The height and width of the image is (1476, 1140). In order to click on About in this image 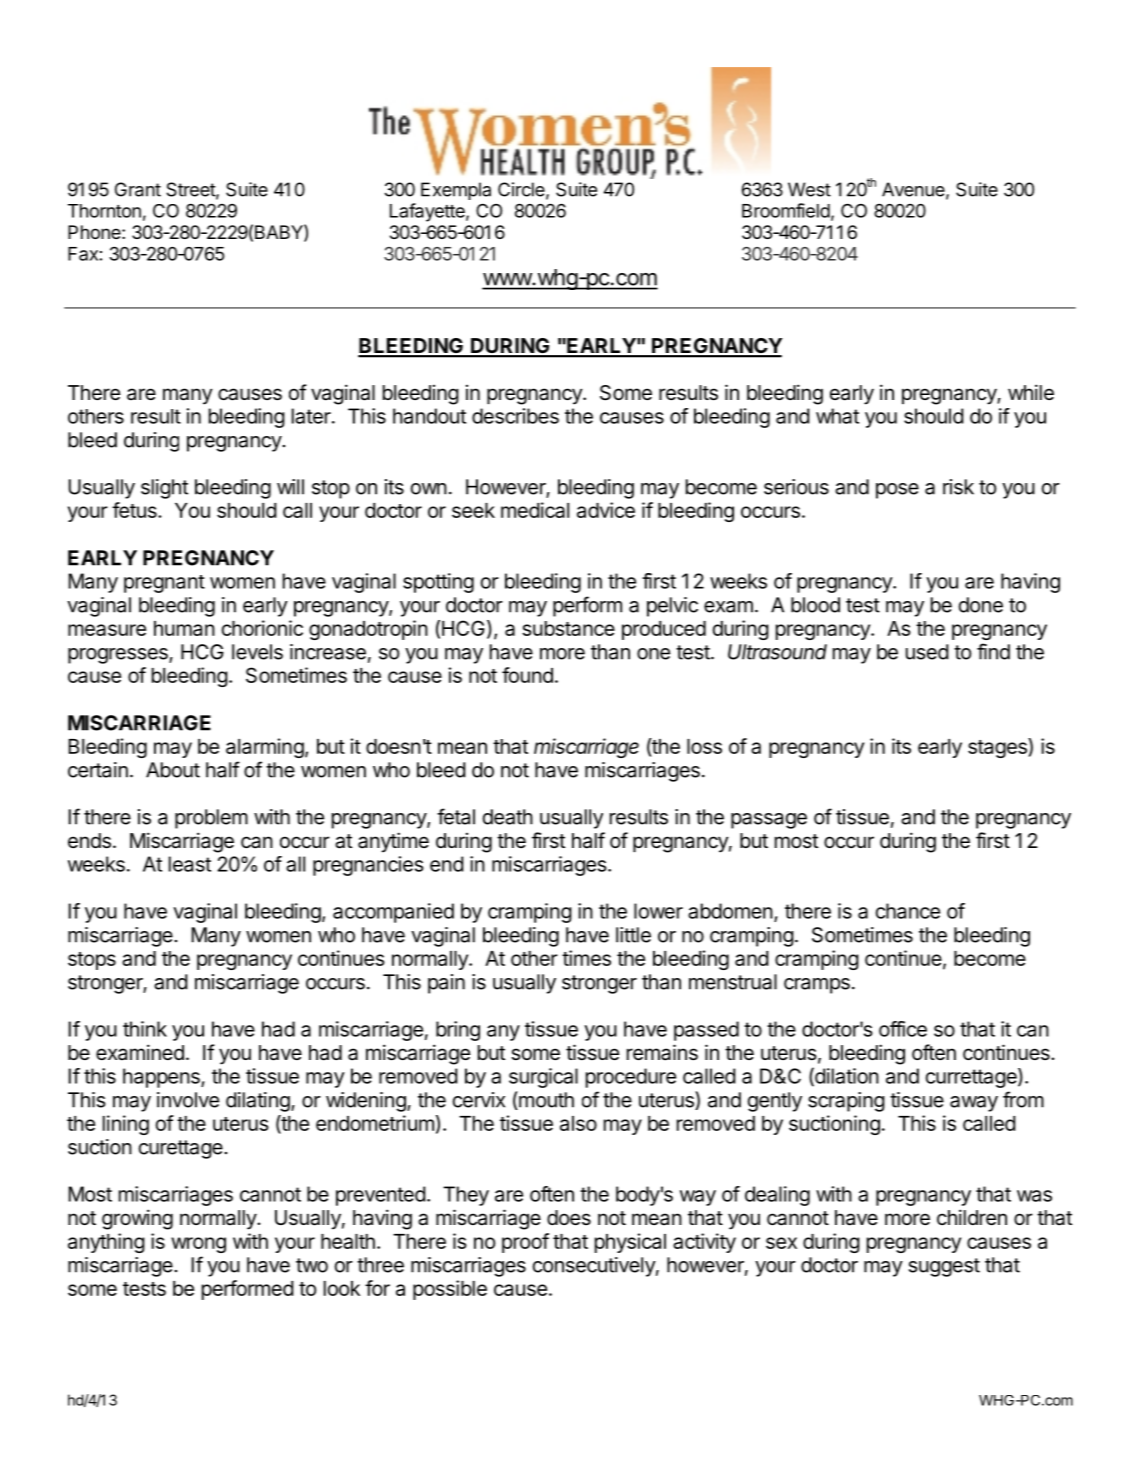, I will do `click(173, 770)`.
